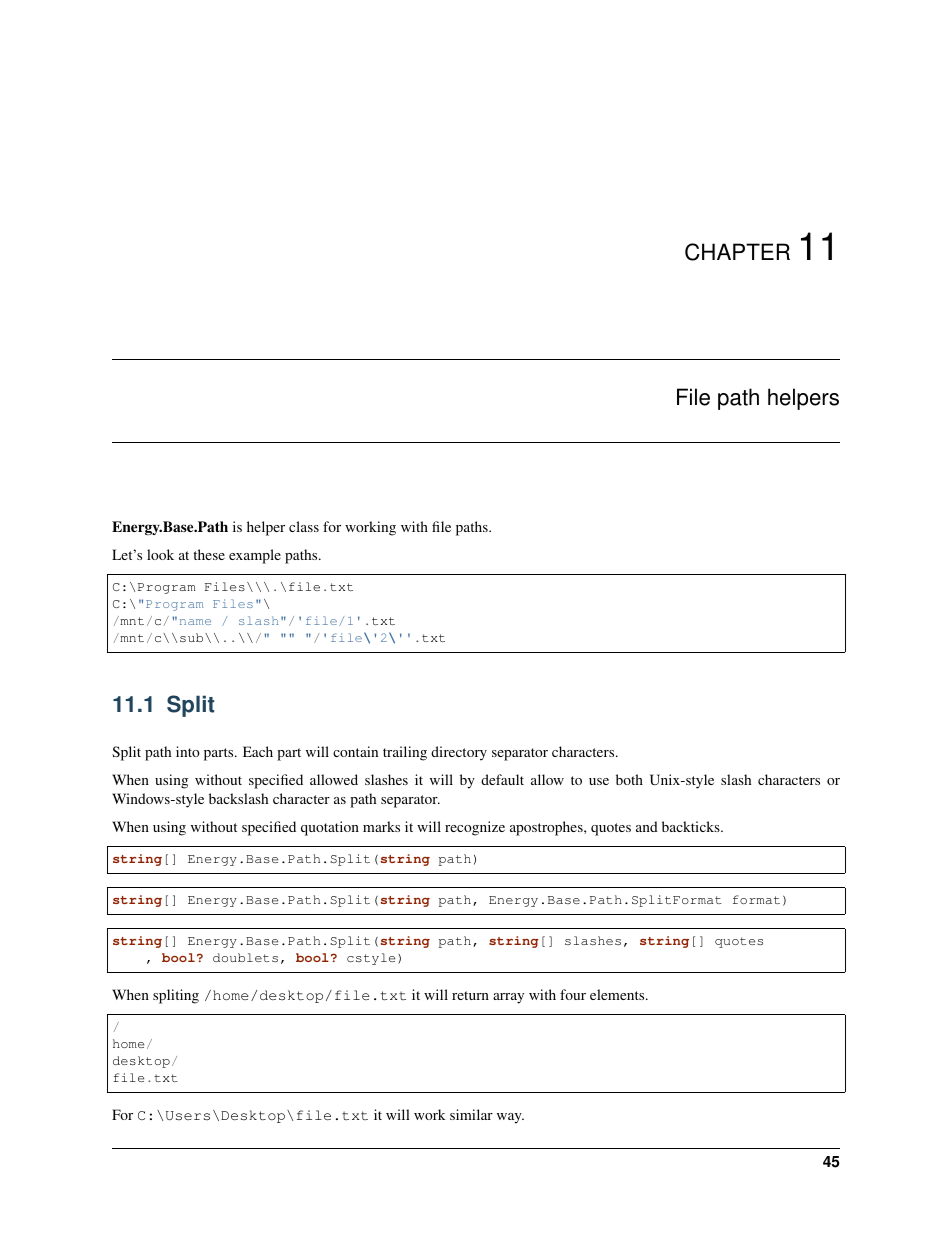 The image size is (952, 1233). What do you see at coordinates (160, 554) in the screenshot?
I see `look` at bounding box center [160, 554].
